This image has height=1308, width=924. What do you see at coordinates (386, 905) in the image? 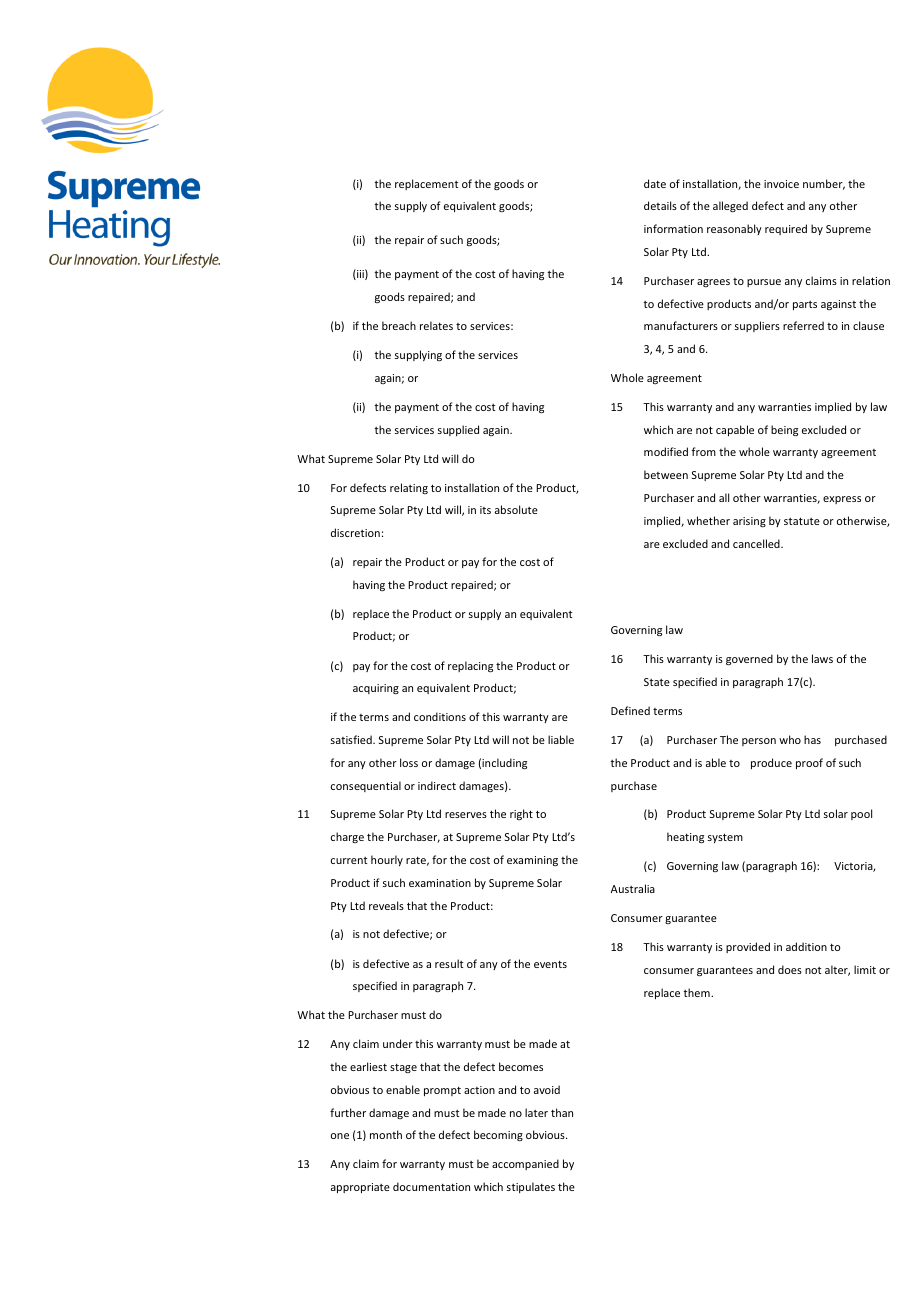
I see `reveals` at bounding box center [386, 905].
